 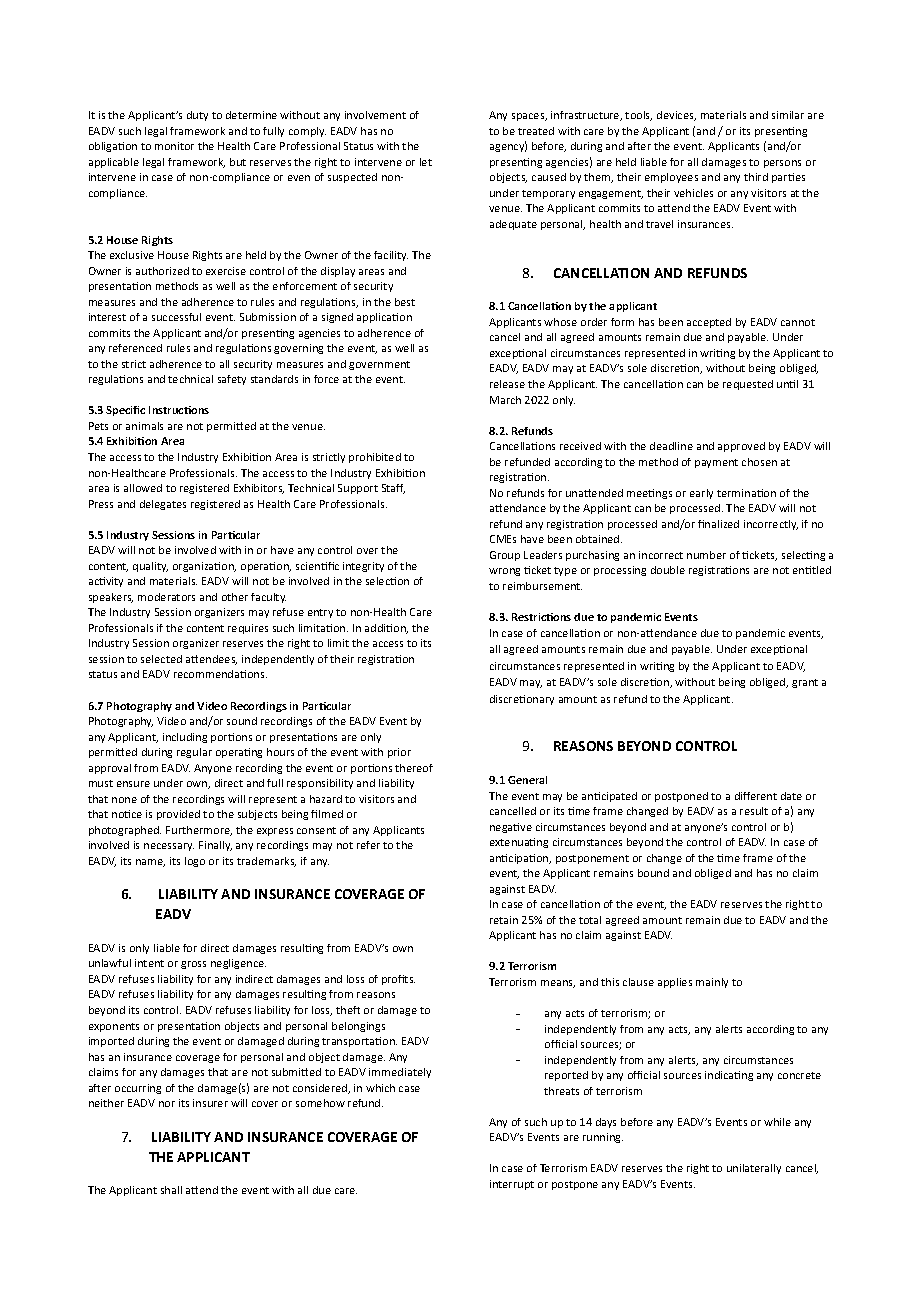 What do you see at coordinates (174, 146) in the image?
I see `monitor` at bounding box center [174, 146].
